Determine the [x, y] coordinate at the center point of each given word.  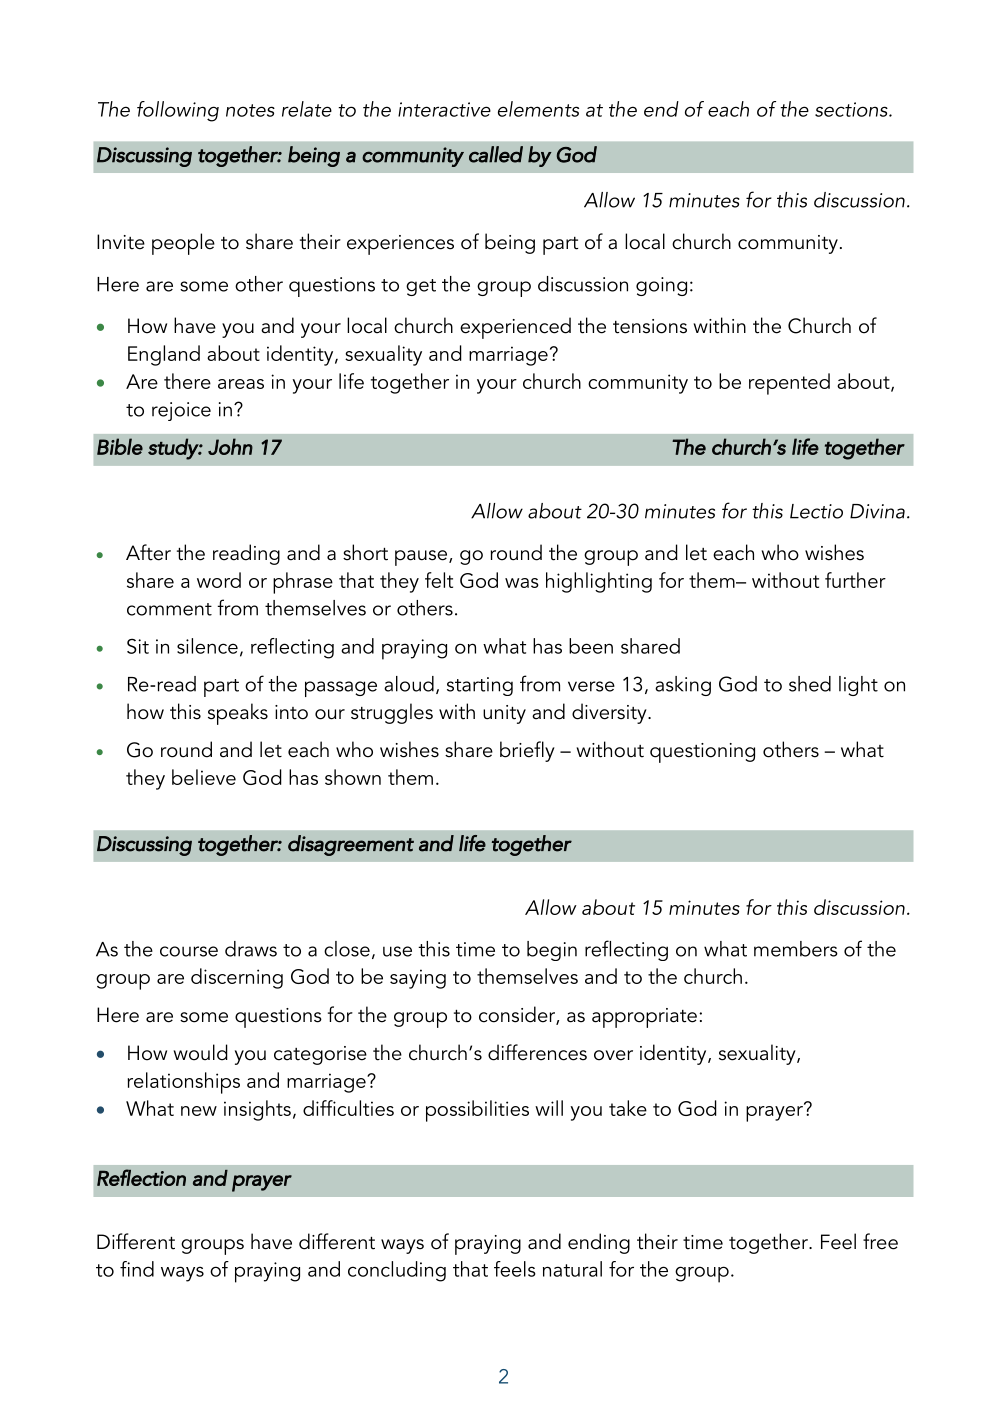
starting [480, 686]
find [137, 1269]
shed [810, 684]
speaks [238, 714]
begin [552, 951]
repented [789, 384]
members [796, 949]
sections [852, 109]
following [178, 111]
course [189, 951]
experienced [515, 328]
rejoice [181, 411]
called [496, 154]
